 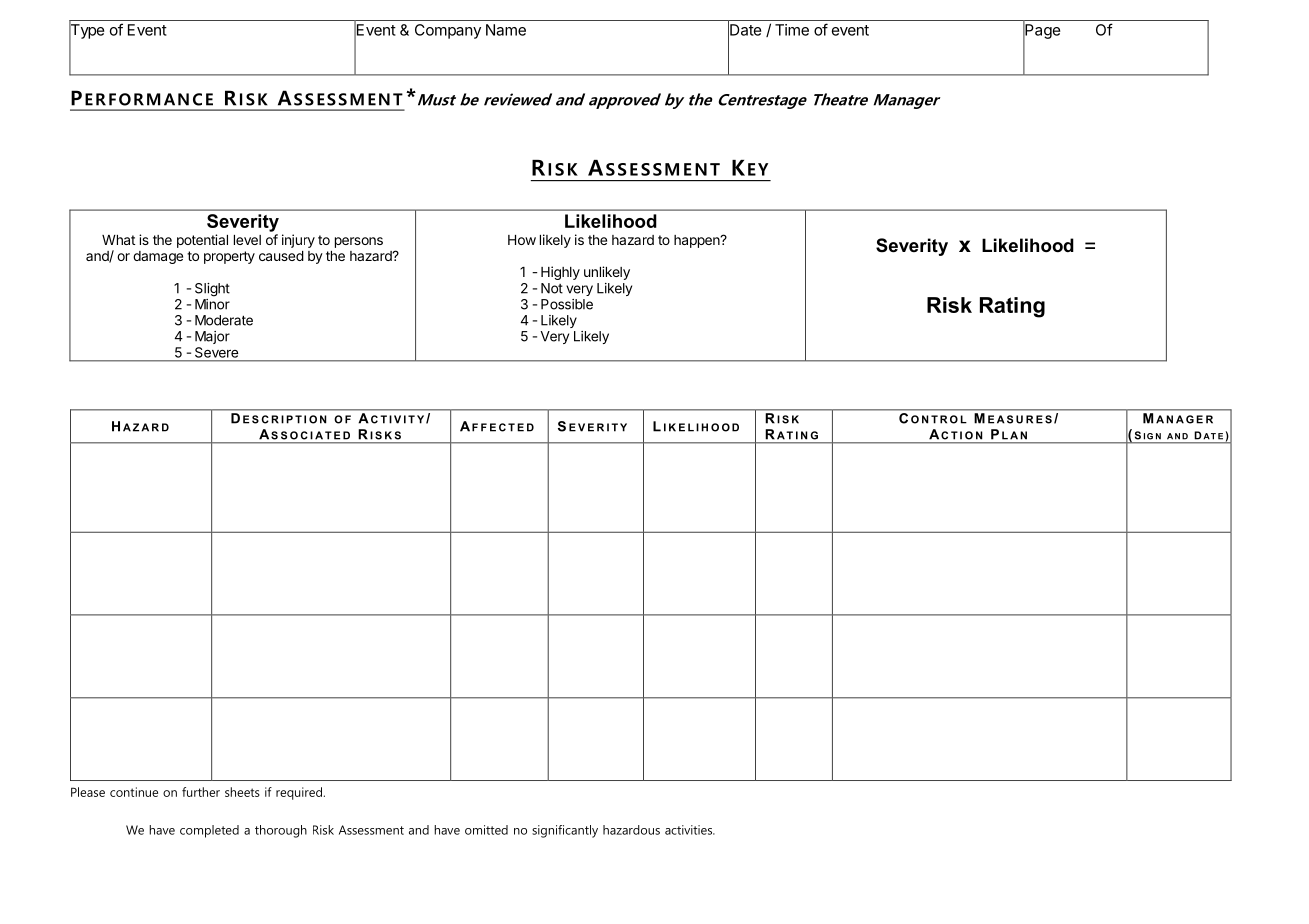 I want to click on Rating, so click(x=1012, y=307).
